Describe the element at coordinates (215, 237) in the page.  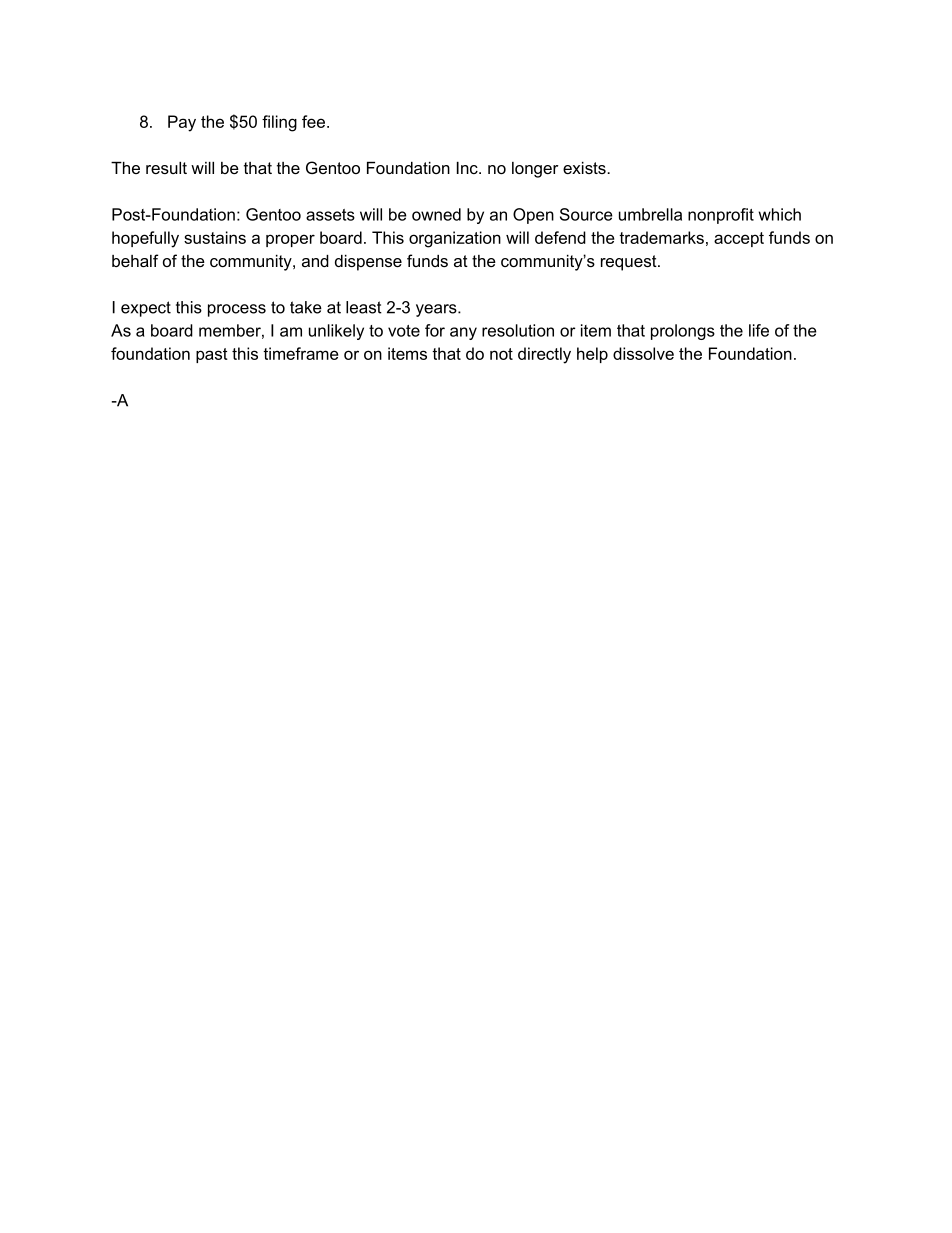
I see `sustains` at that location.
